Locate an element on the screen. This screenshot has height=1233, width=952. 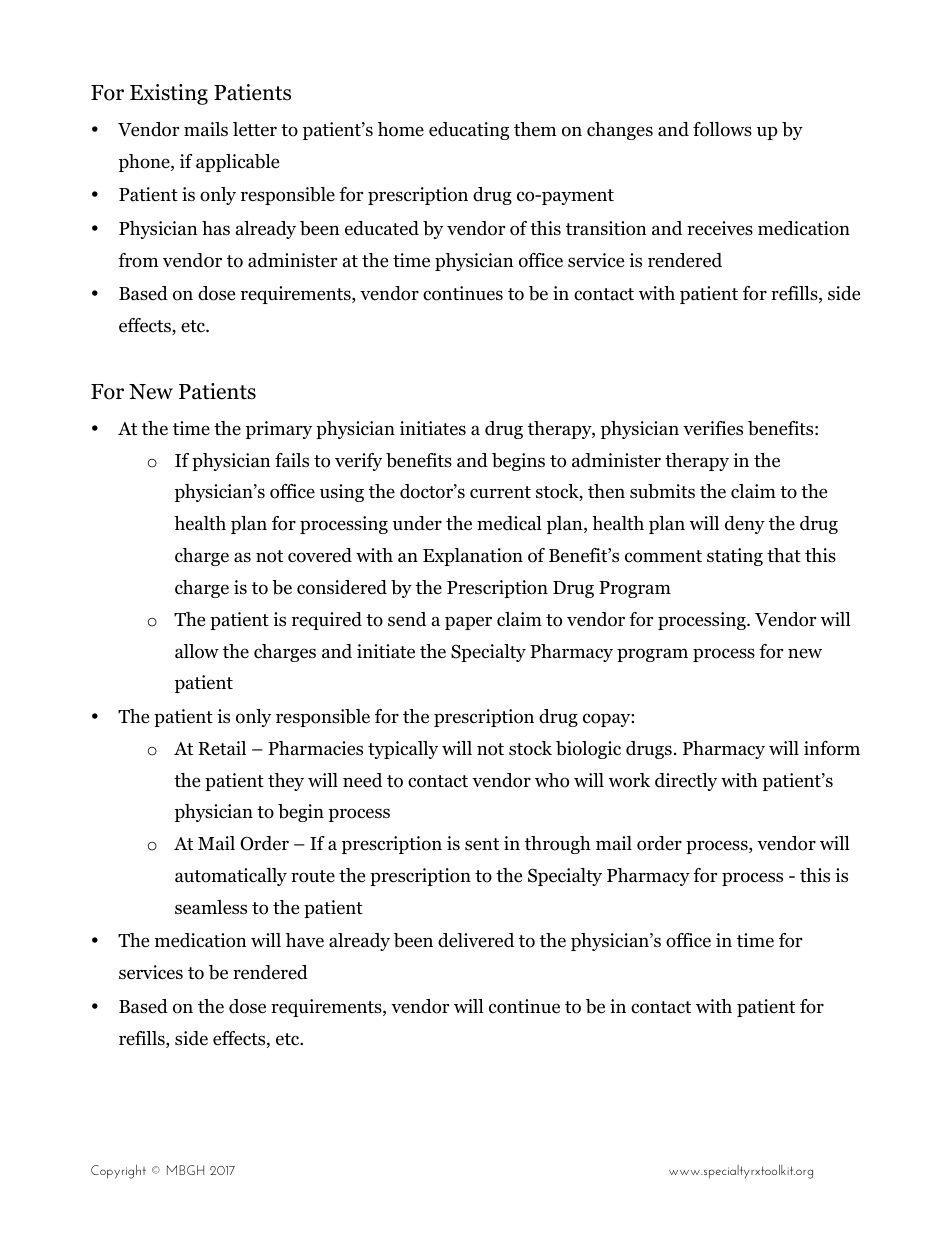
stating is located at coordinates (735, 557).
